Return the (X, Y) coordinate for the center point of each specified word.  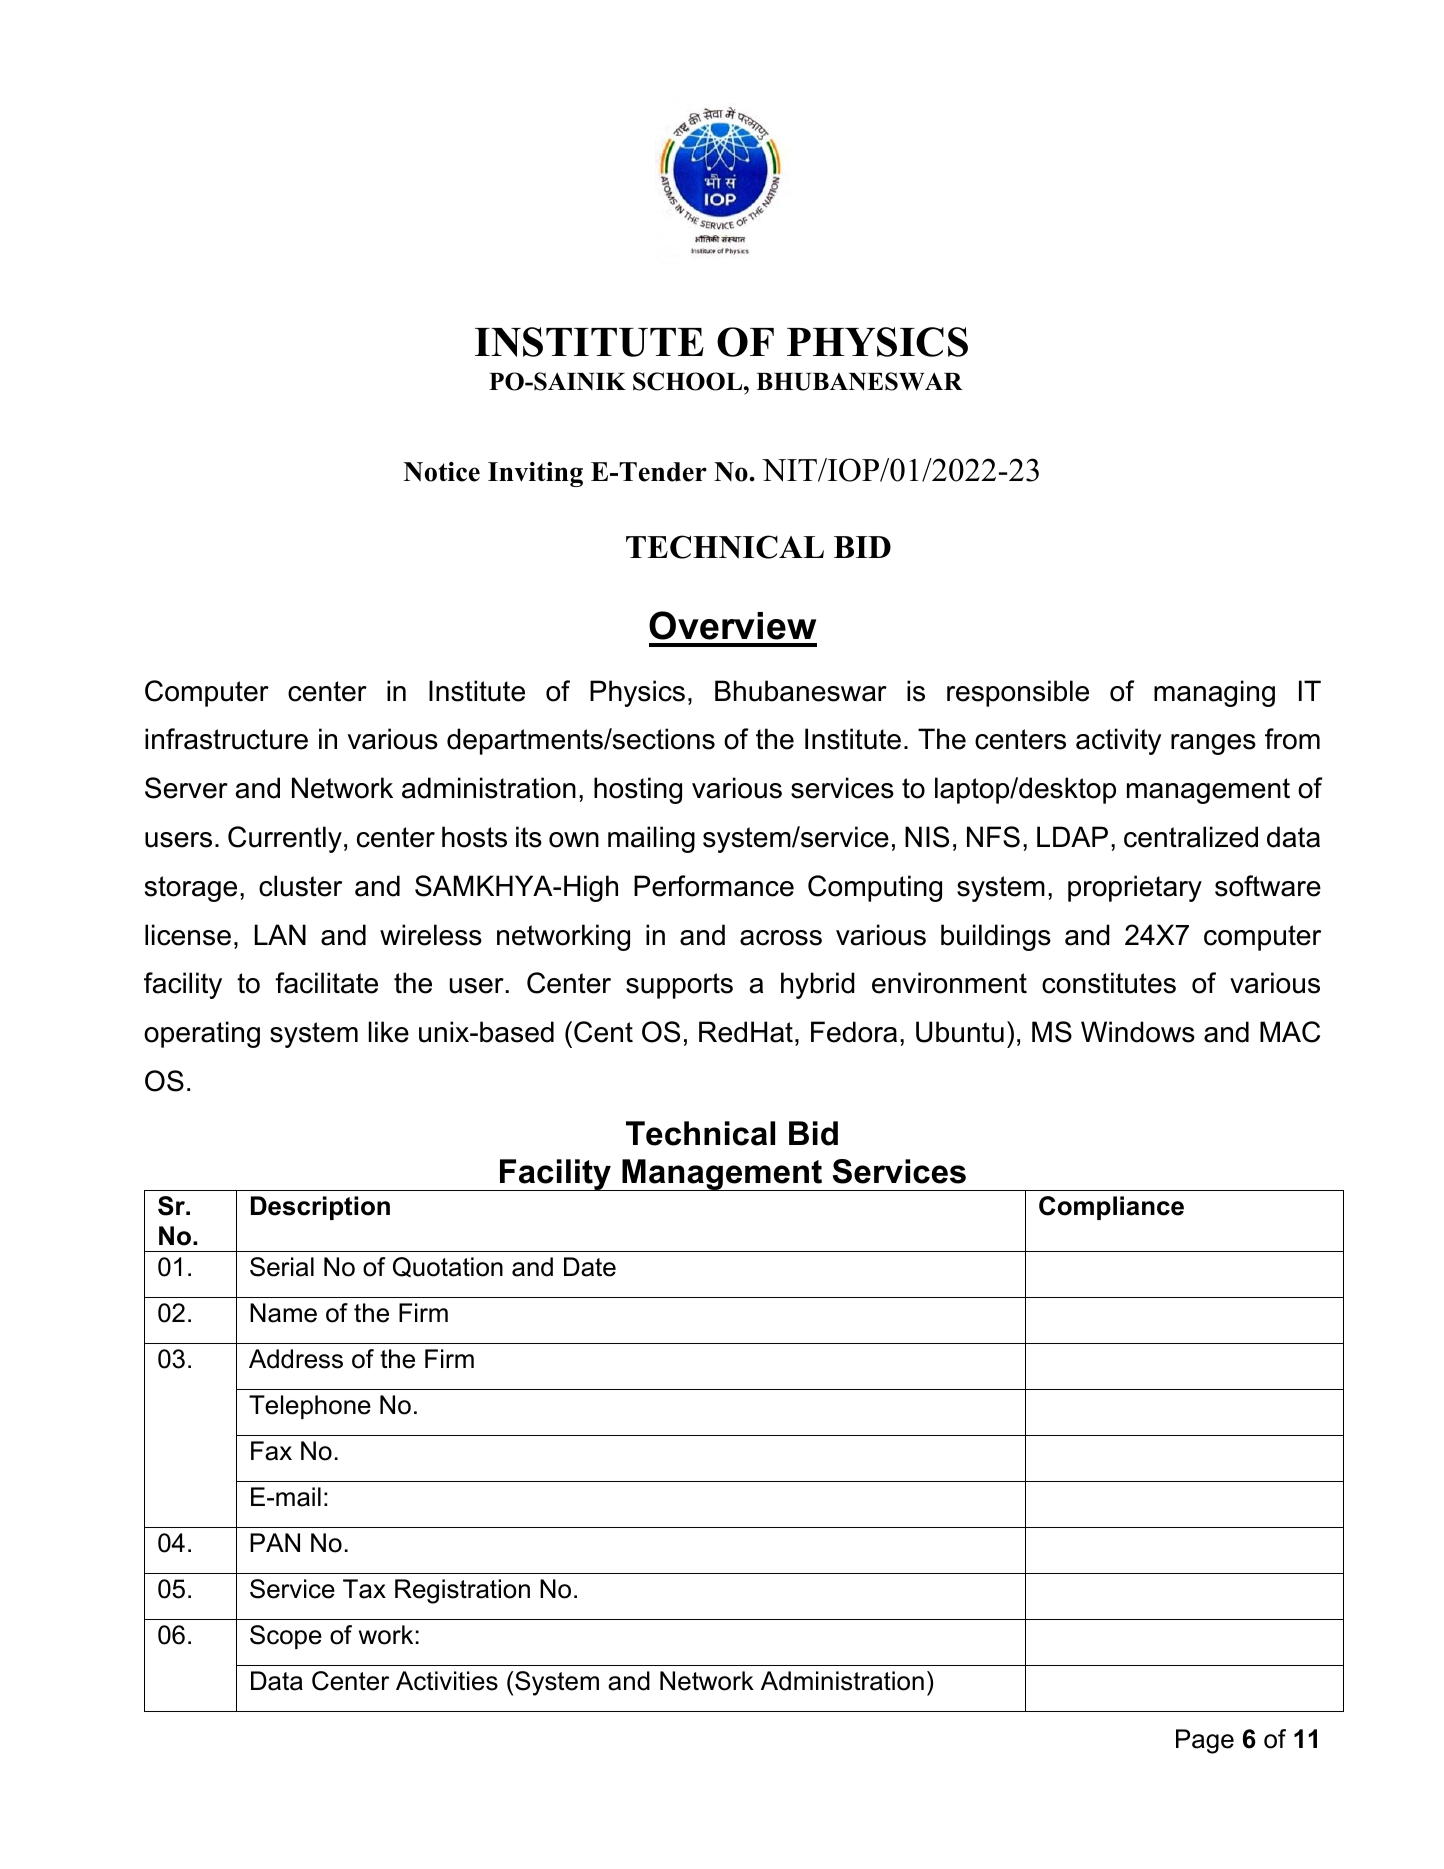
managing (1214, 693)
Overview (732, 625)
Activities (447, 1681)
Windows (1138, 1032)
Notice (441, 472)
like (389, 1032)
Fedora (854, 1032)
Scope (286, 1637)
